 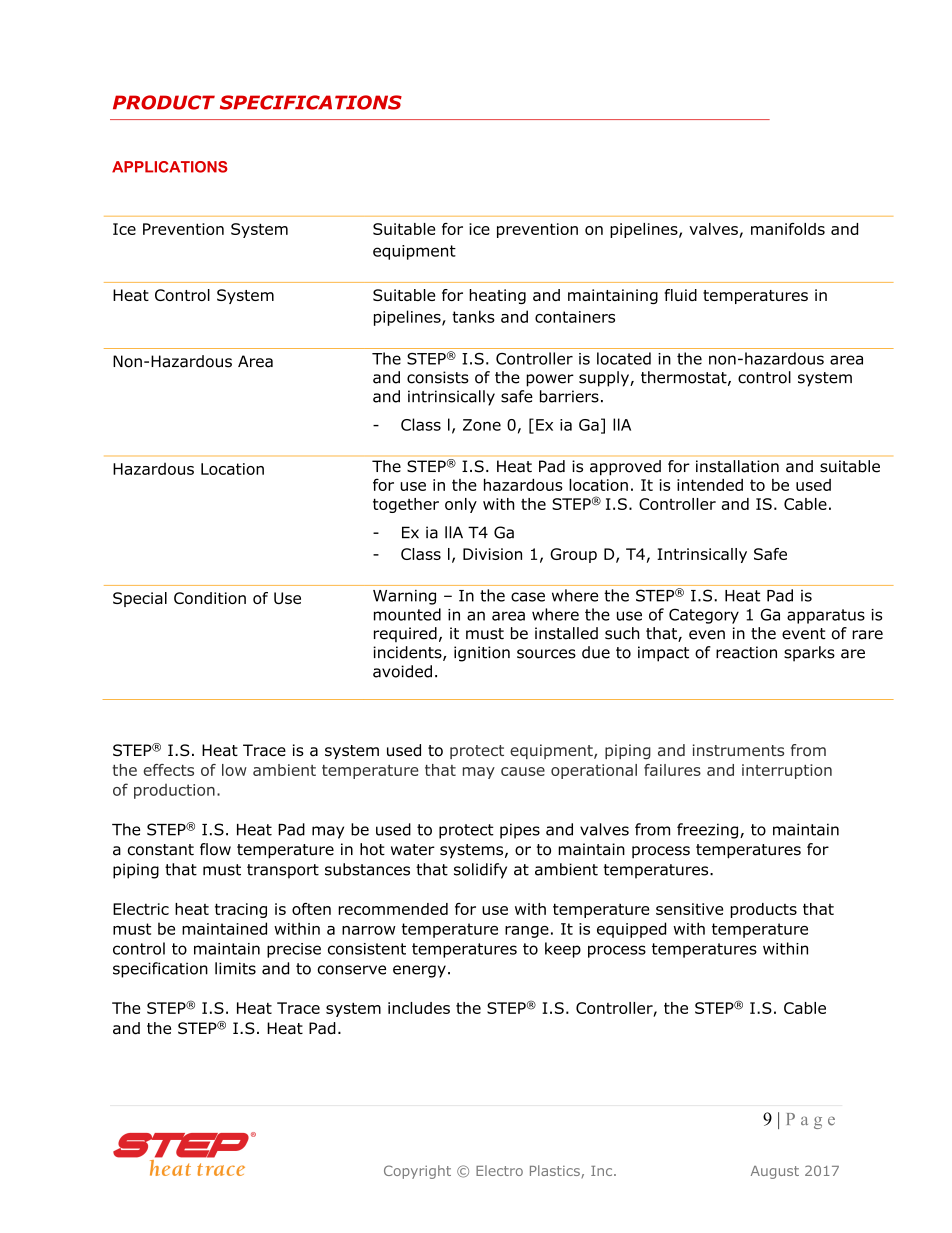 What do you see at coordinates (417, 1172) in the screenshot?
I see `Copyright` at bounding box center [417, 1172].
